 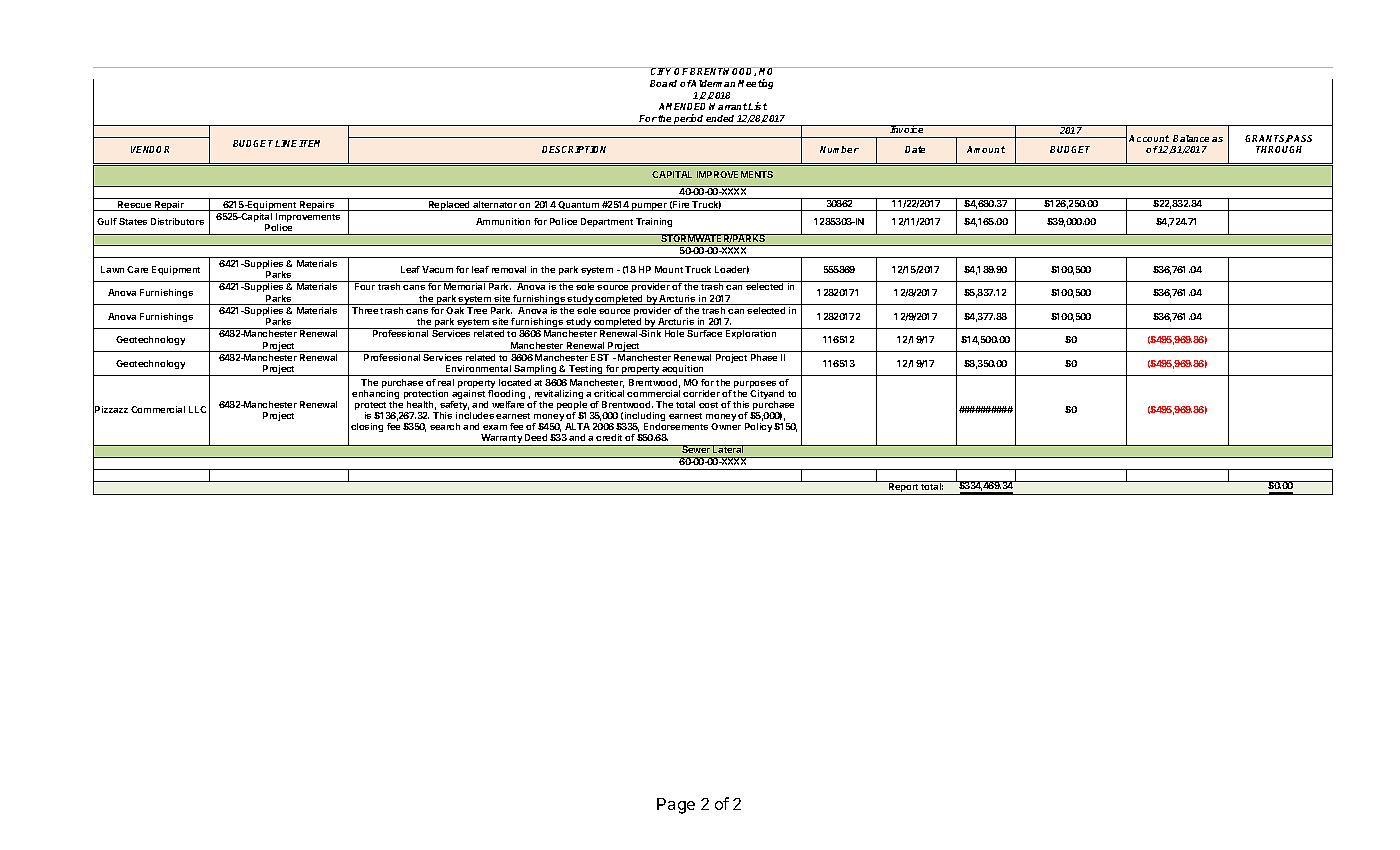 I want to click on Deed, so click(x=536, y=437).
